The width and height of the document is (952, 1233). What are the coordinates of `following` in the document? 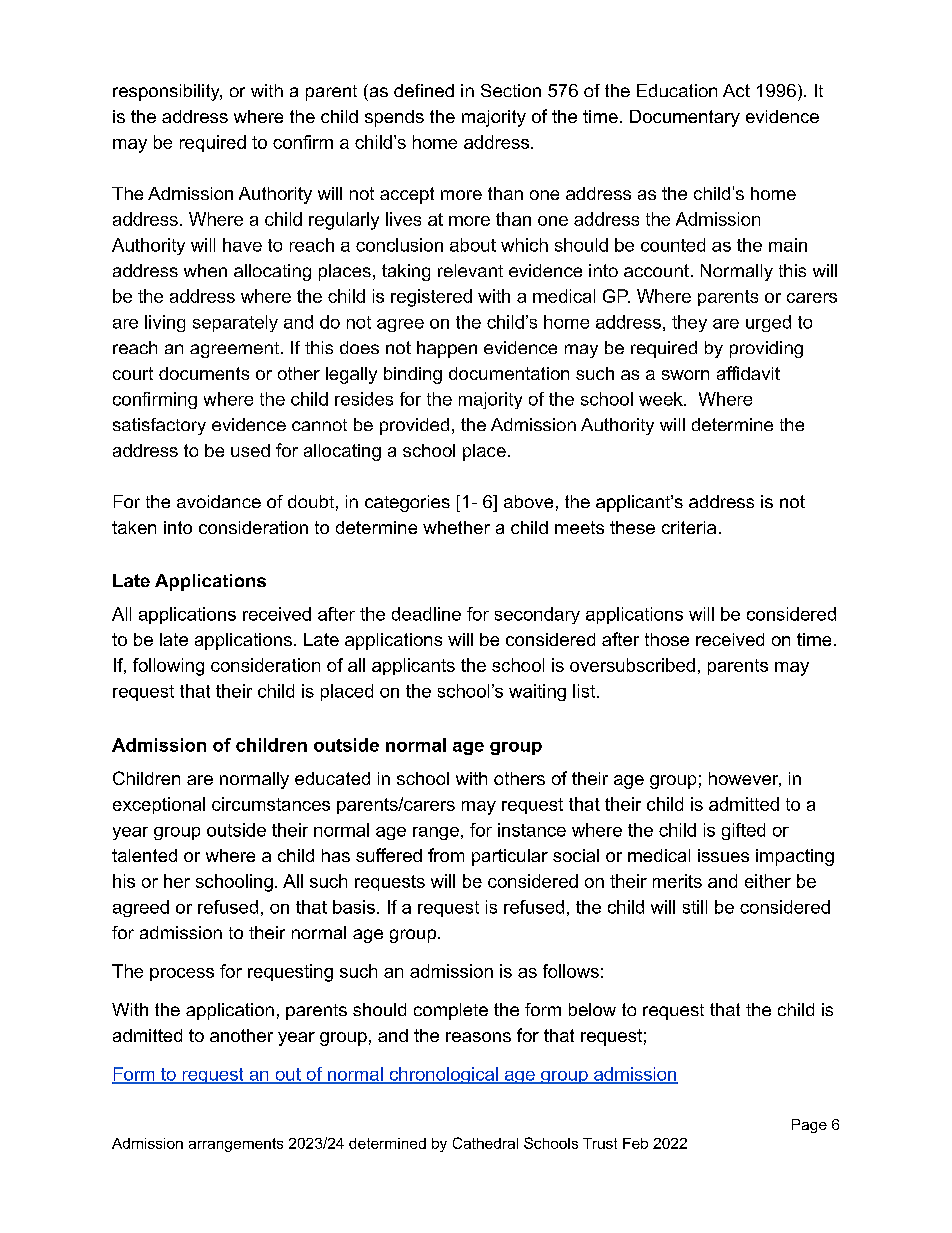 It's located at (168, 667).
